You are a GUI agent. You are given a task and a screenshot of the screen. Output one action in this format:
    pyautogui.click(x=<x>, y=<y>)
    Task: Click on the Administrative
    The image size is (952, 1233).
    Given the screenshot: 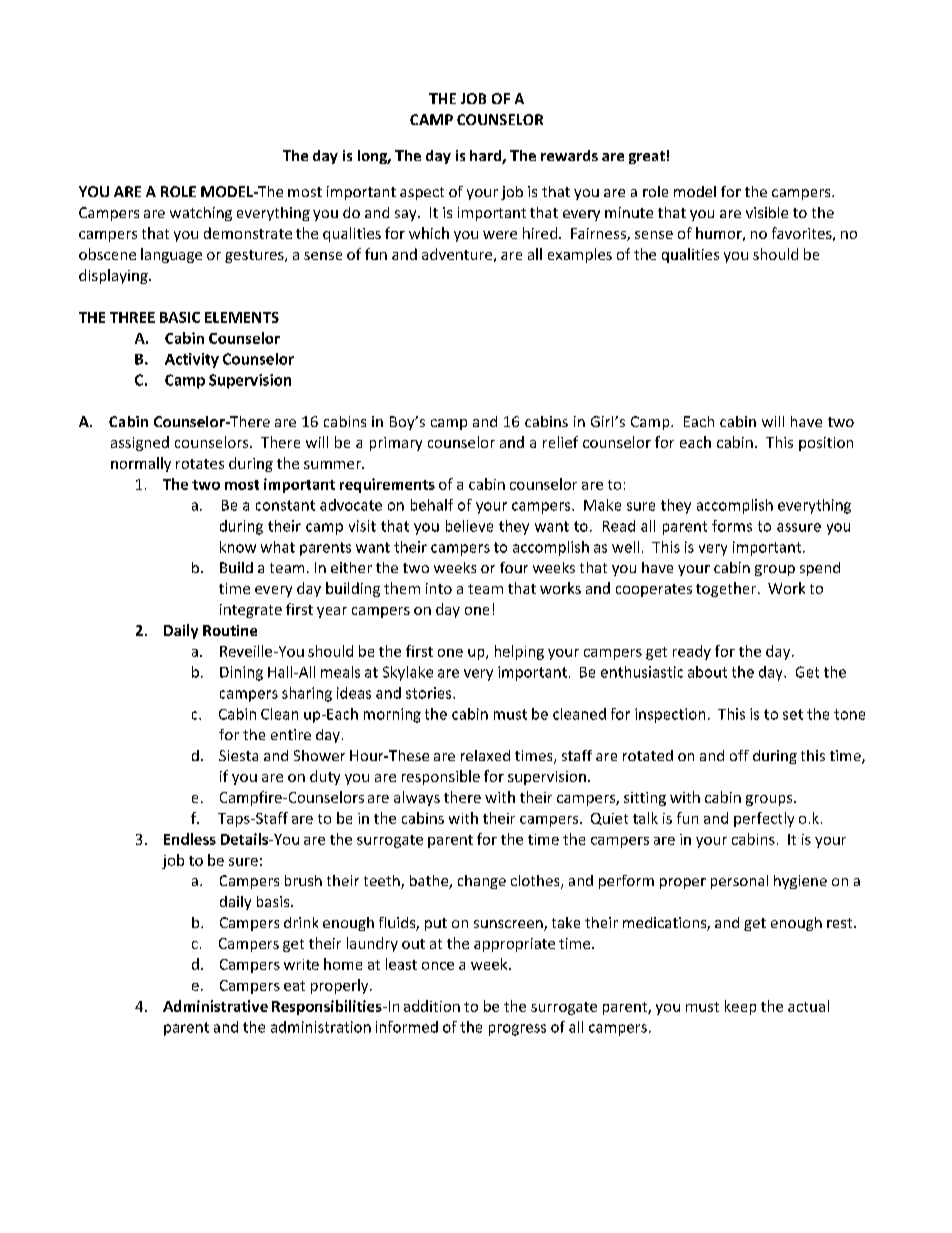 What is the action you would take?
    pyautogui.click(x=215, y=1006)
